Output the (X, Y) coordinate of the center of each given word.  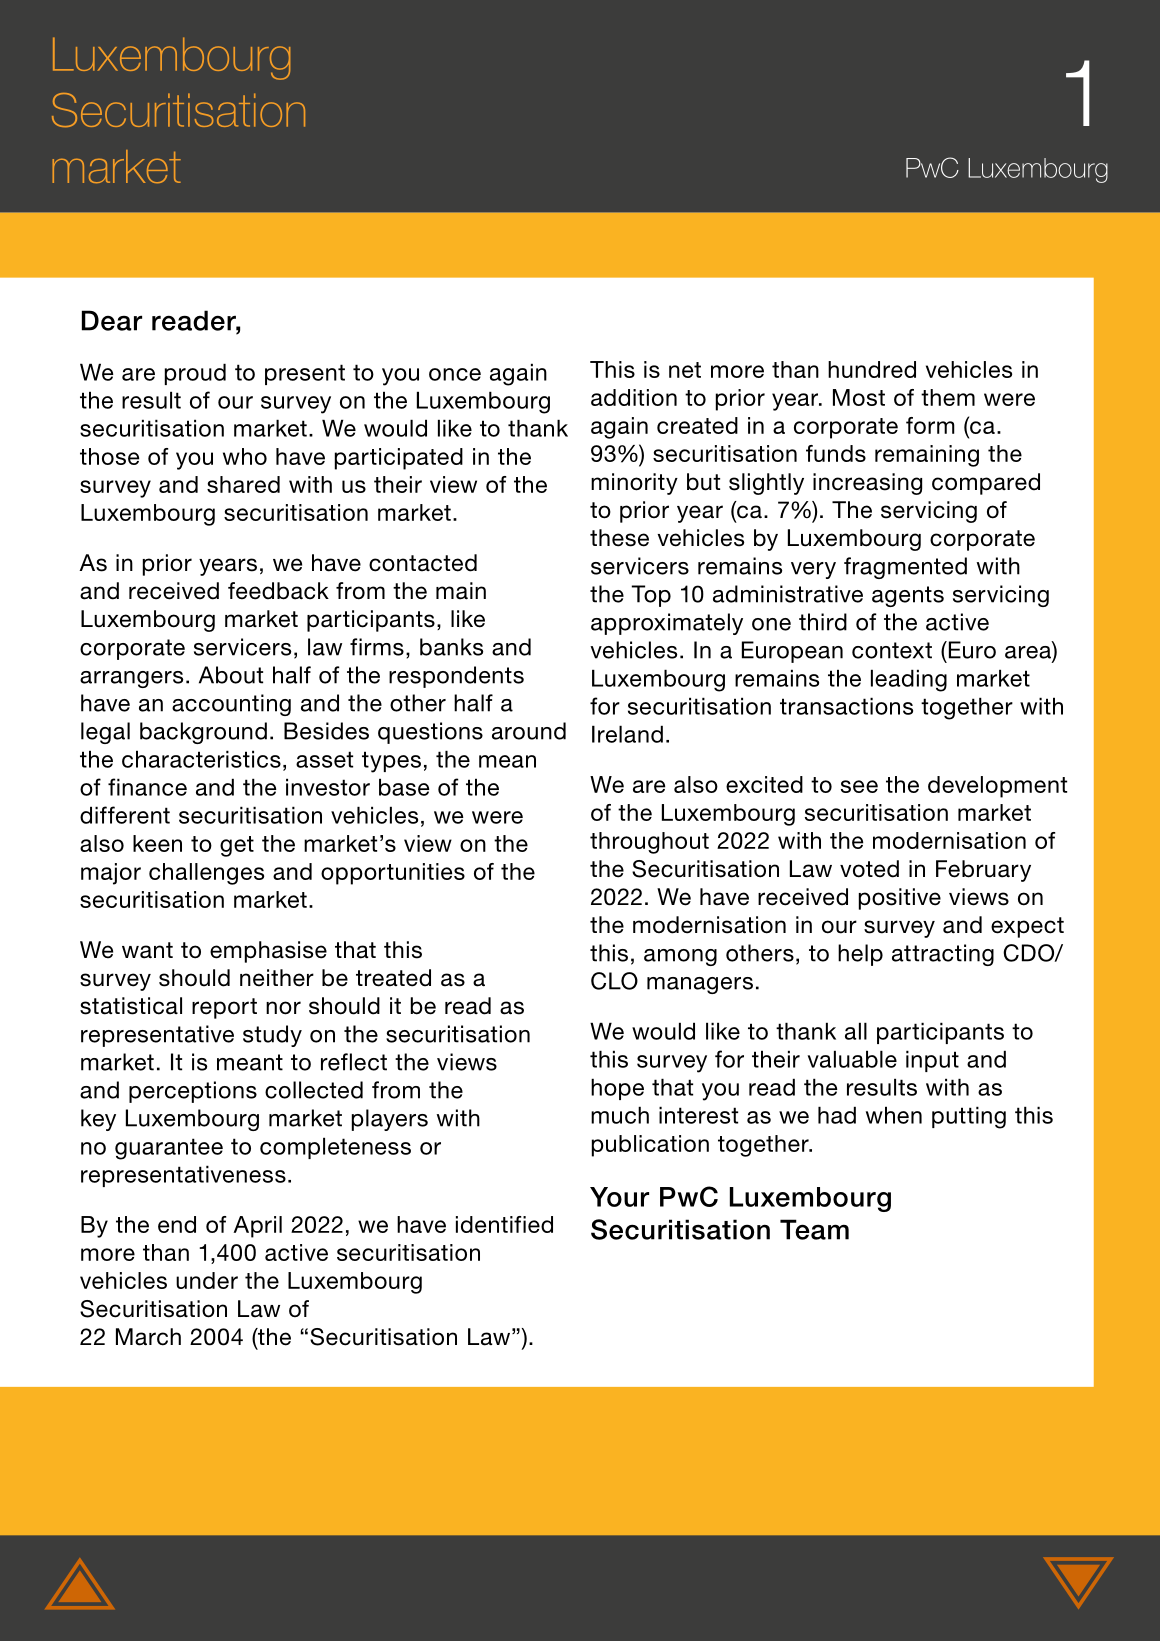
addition (634, 397)
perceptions (193, 1092)
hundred (872, 369)
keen (157, 843)
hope (617, 1089)
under (207, 1280)
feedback (278, 591)
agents (908, 596)
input (932, 1061)
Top (651, 596)
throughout (649, 843)
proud (195, 374)
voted (869, 869)
